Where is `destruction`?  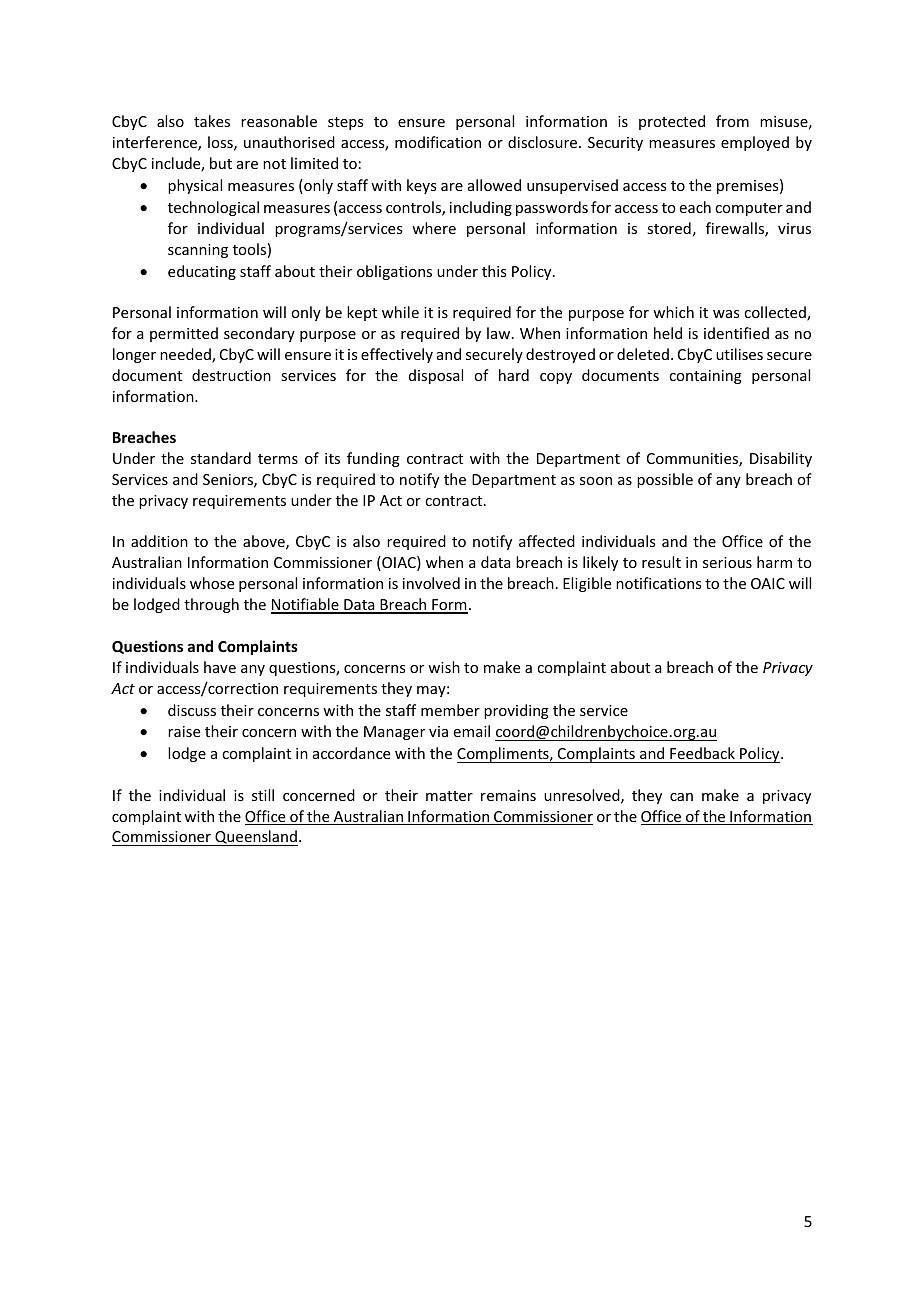
destruction is located at coordinates (231, 375).
